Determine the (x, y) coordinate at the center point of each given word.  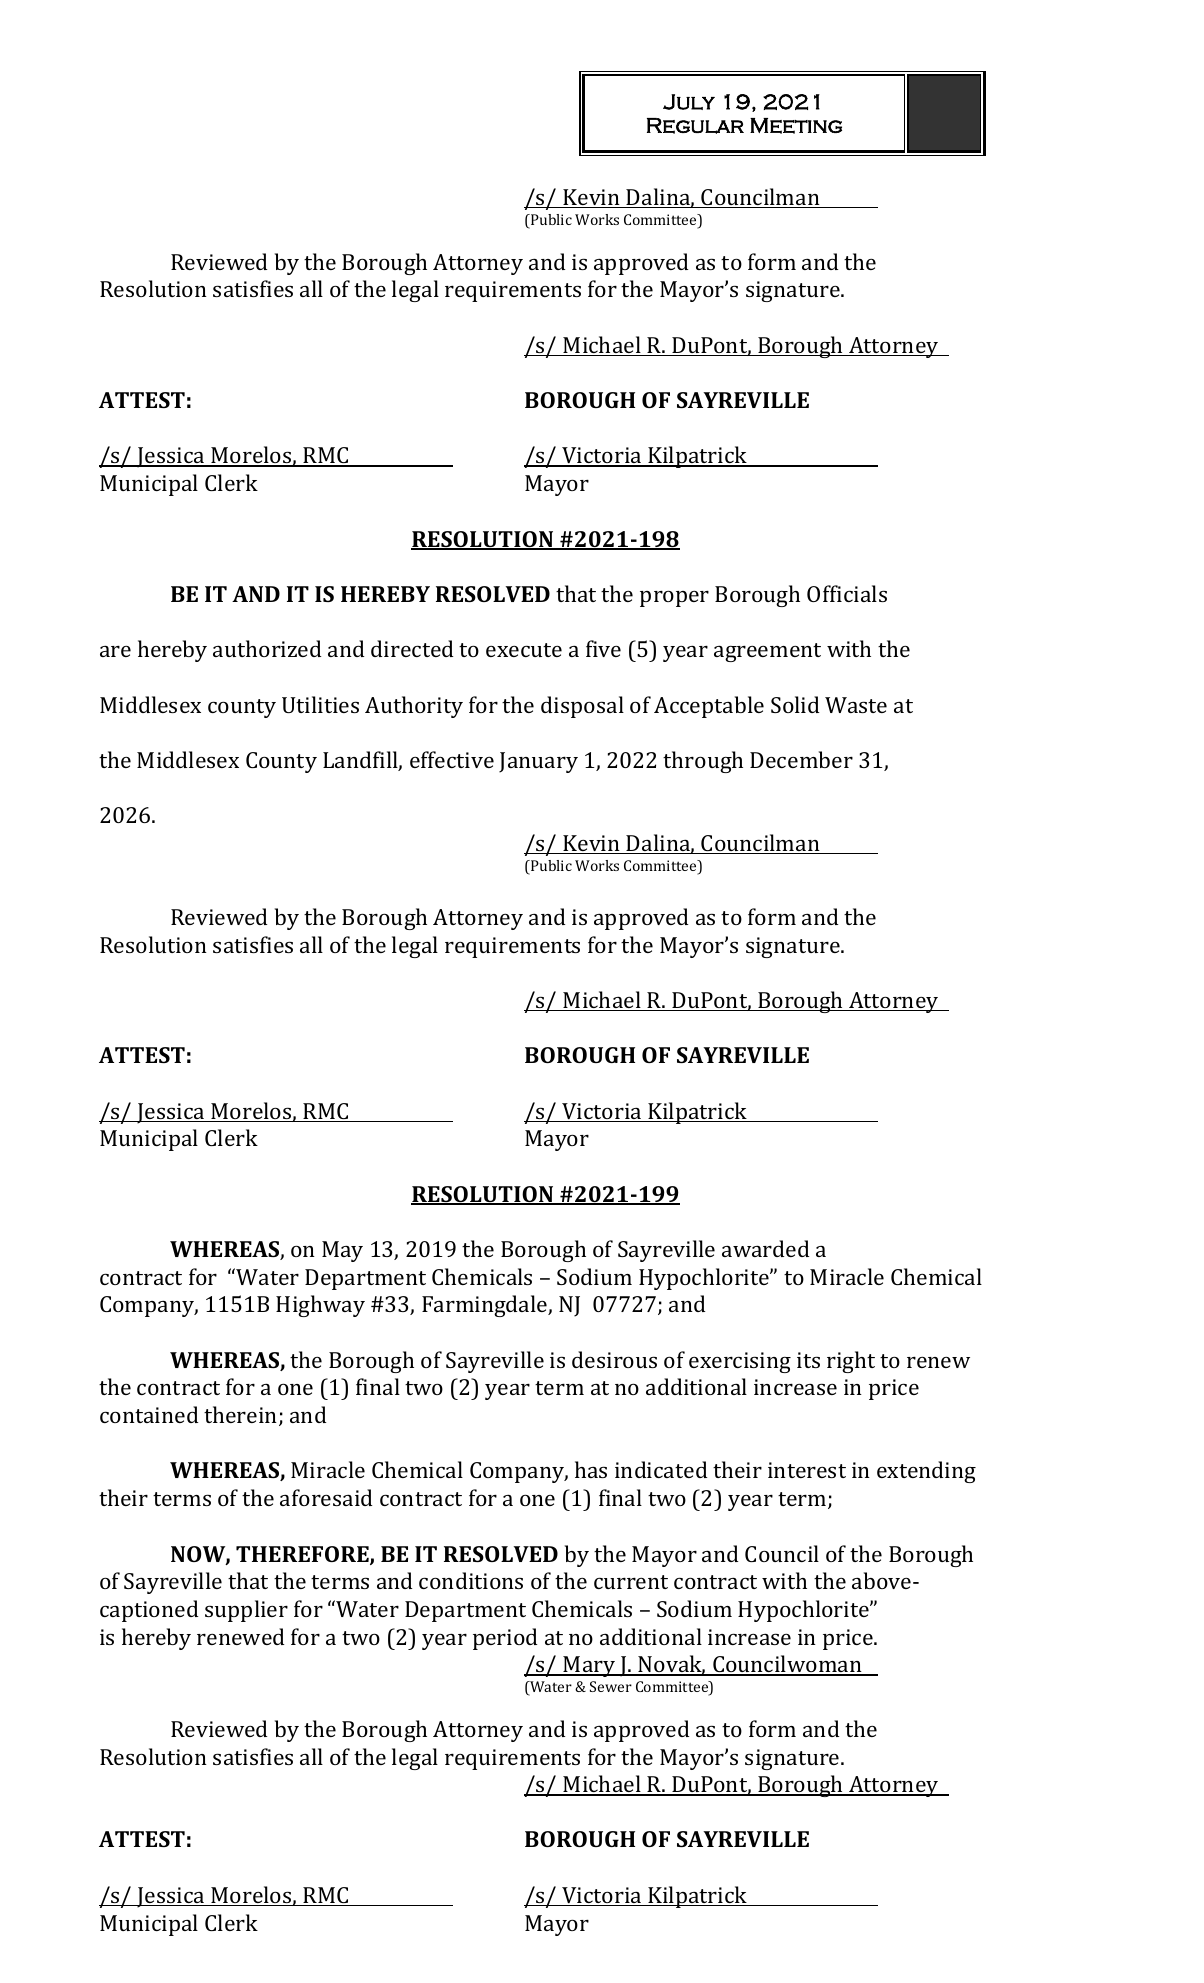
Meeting (796, 126)
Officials (847, 593)
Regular (695, 126)
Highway (320, 1306)
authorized (267, 648)
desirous (614, 1359)
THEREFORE (303, 1555)
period (505, 1639)
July (689, 102)
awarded (765, 1248)
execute (524, 650)
